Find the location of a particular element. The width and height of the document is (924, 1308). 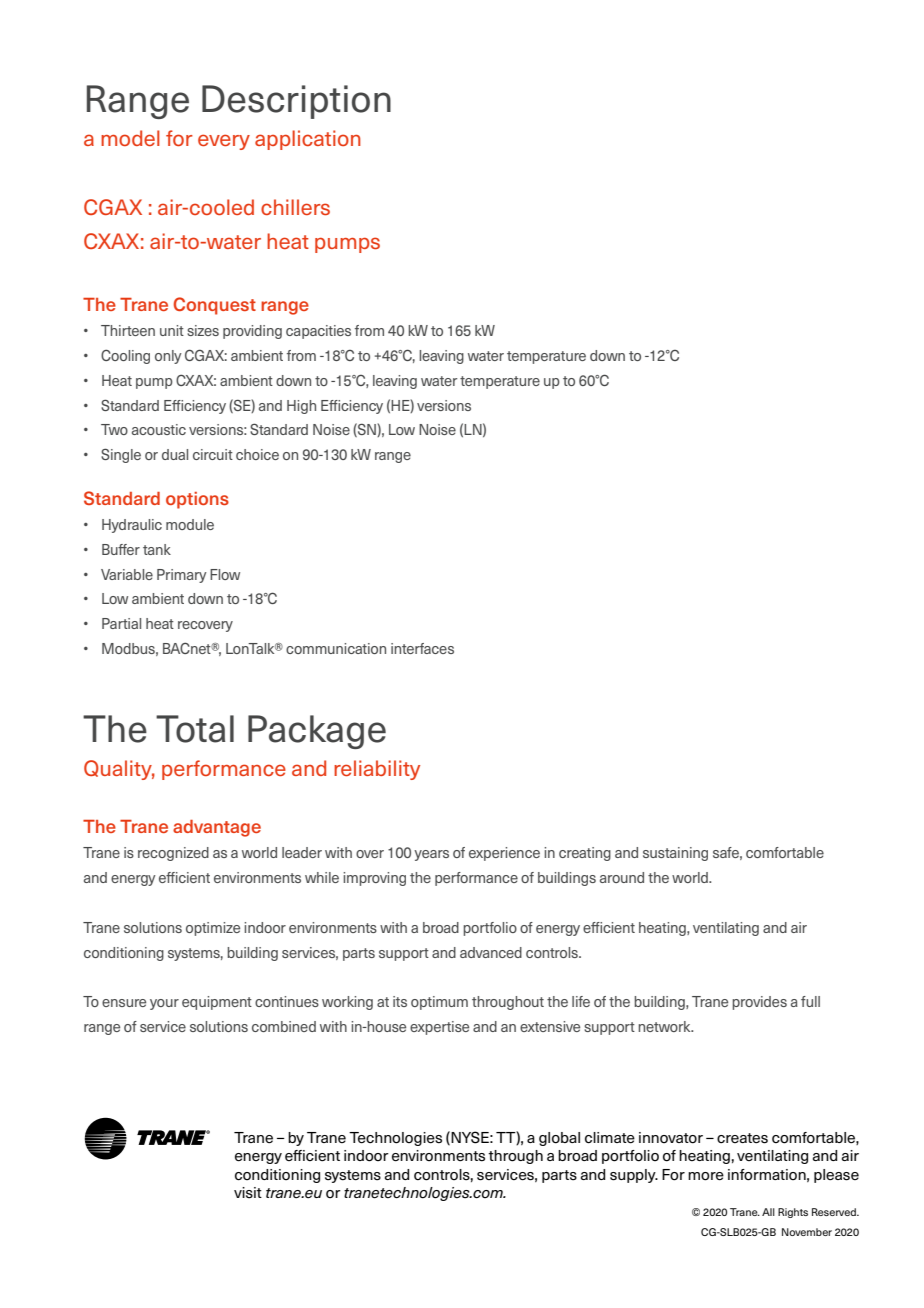

High is located at coordinates (301, 407).
